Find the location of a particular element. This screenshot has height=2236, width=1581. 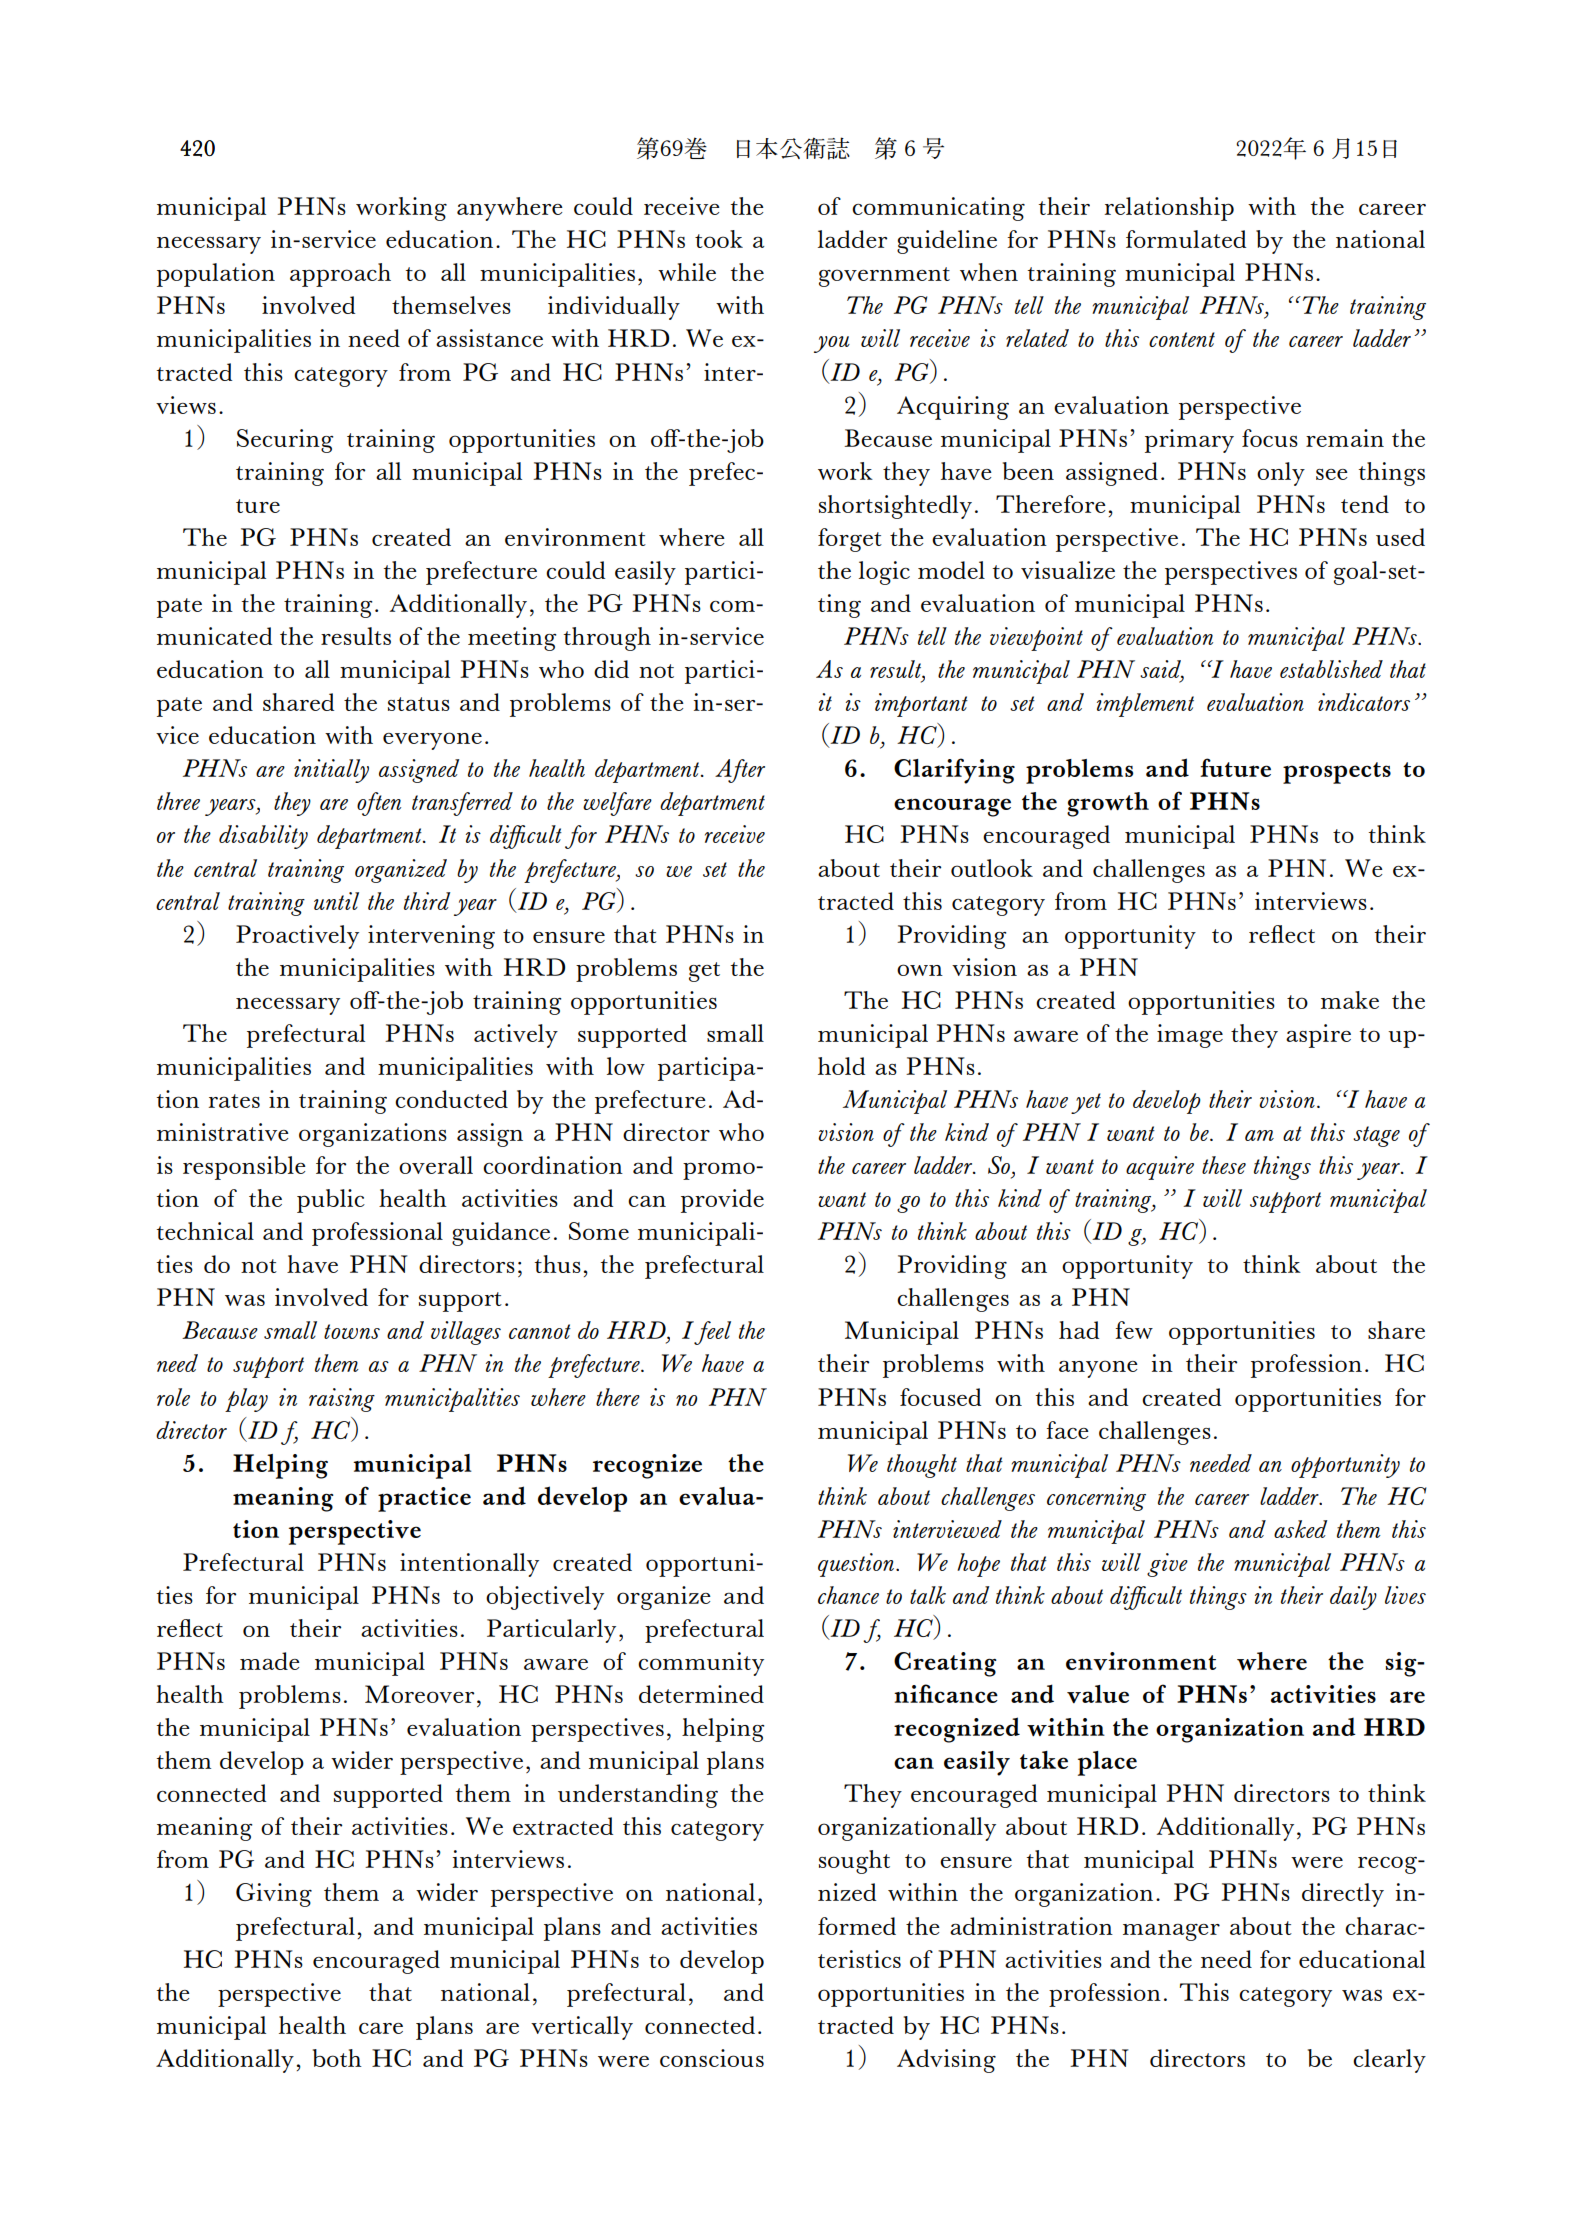

approach is located at coordinates (340, 275).
